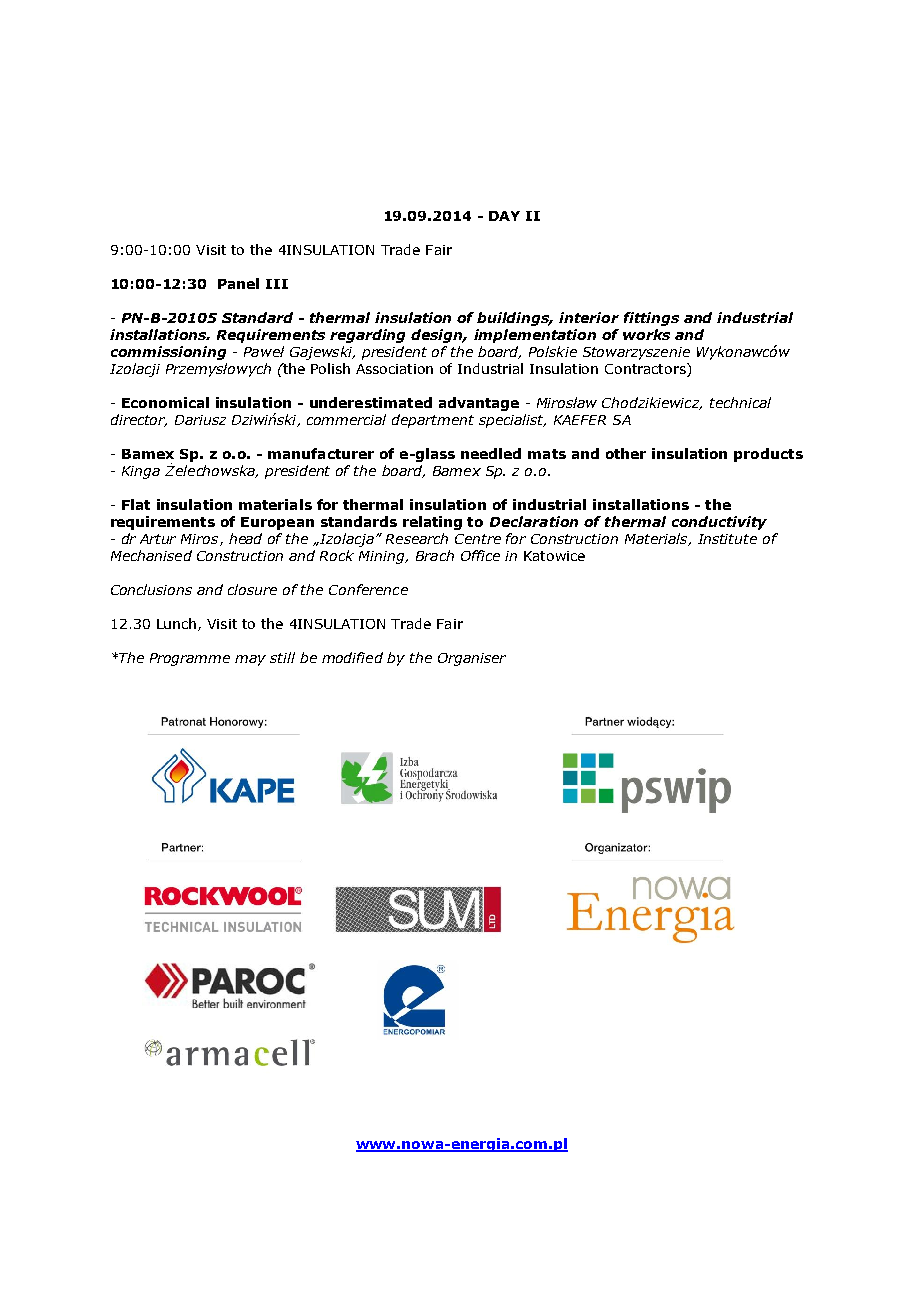 The image size is (924, 1308). Describe the element at coordinates (504, 216) in the screenshot. I see `DAY` at that location.
